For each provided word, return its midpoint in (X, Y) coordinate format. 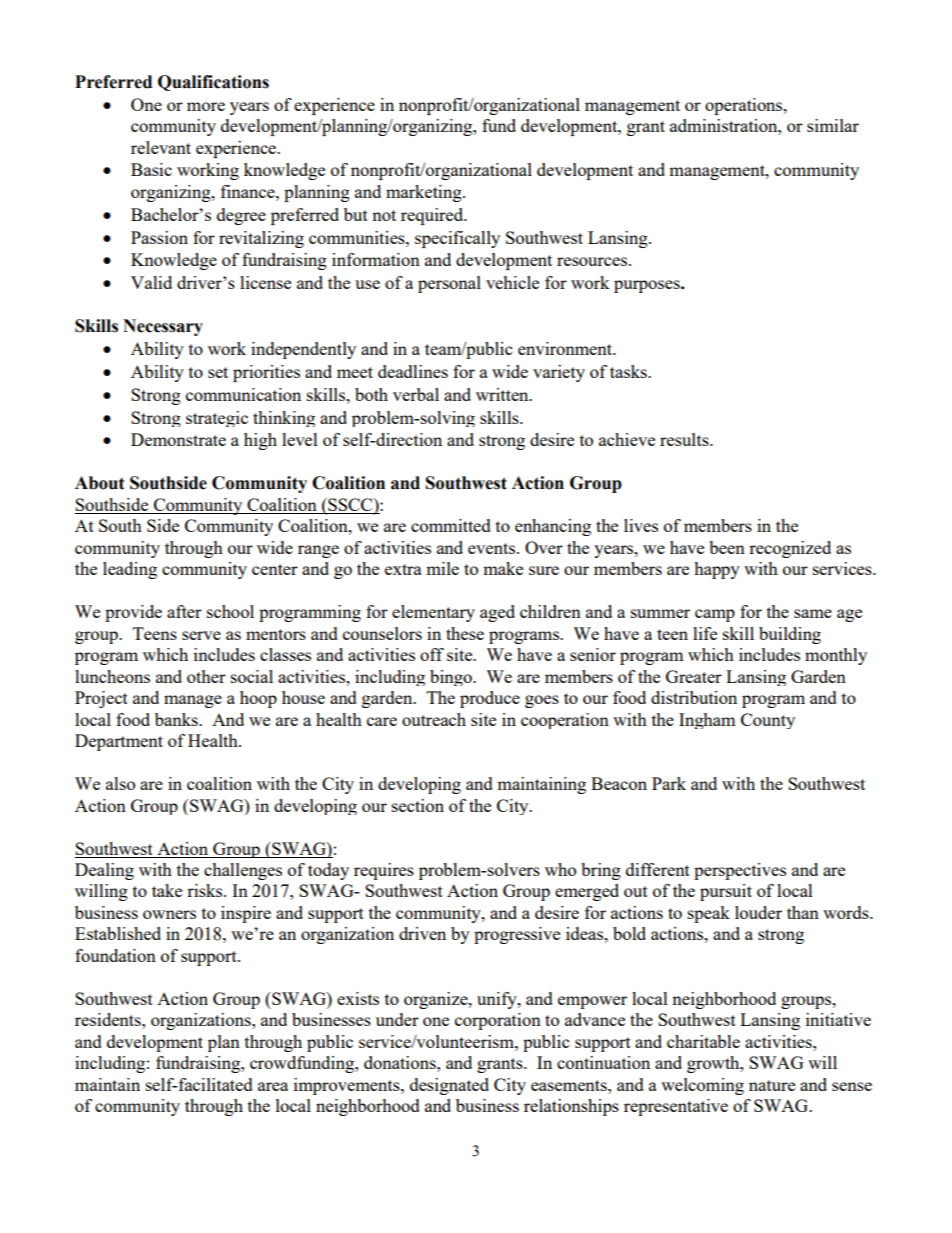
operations (745, 106)
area (273, 1086)
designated (449, 1086)
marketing (425, 193)
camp (715, 615)
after (184, 611)
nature (772, 1085)
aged (497, 613)
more (206, 106)
